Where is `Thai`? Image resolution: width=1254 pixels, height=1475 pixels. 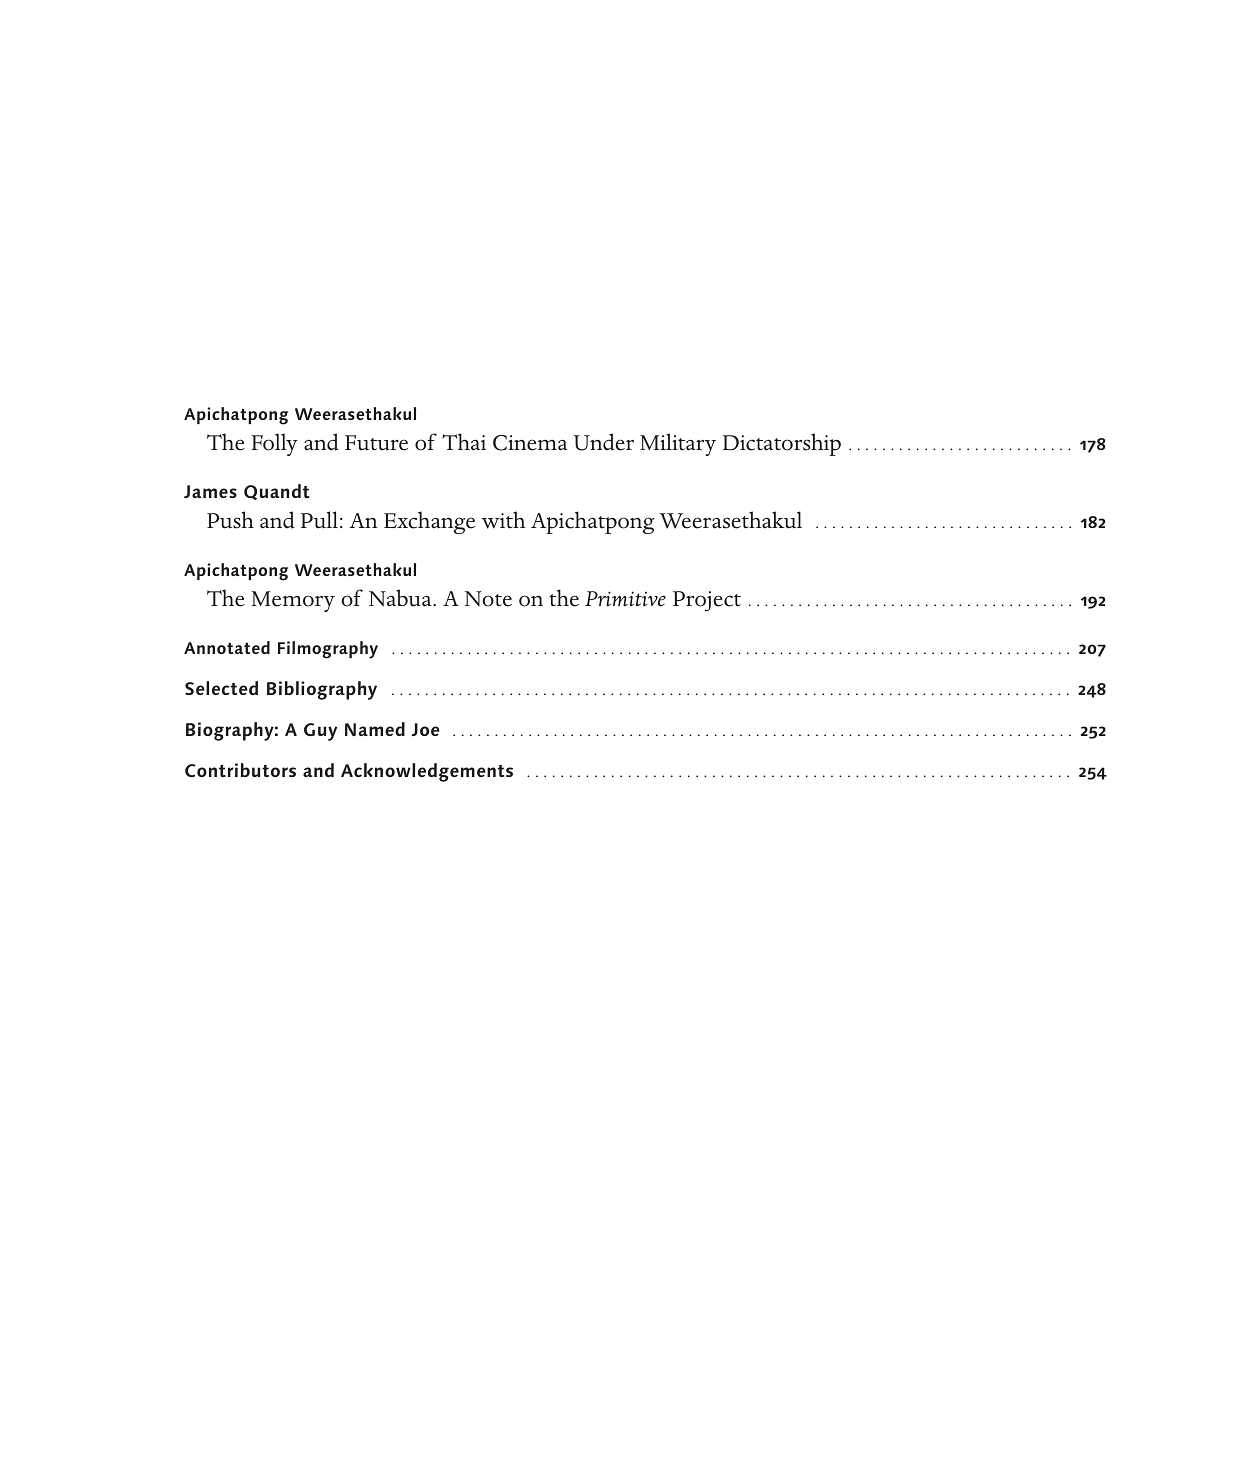 Thai is located at coordinates (464, 442).
